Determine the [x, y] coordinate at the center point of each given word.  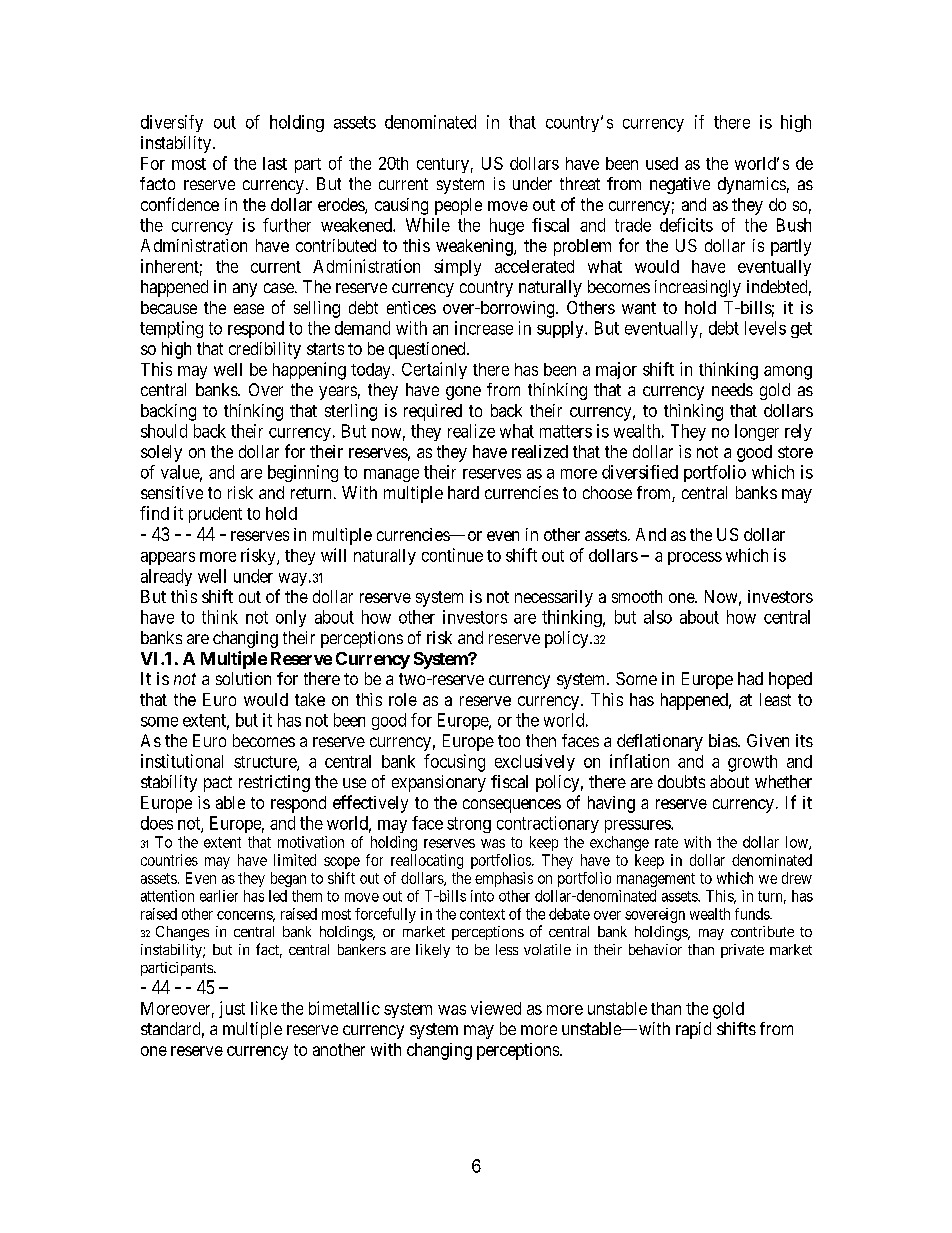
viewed [496, 1008]
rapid [693, 1030]
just [232, 1009]
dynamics [752, 185]
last [275, 163]
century [443, 165]
